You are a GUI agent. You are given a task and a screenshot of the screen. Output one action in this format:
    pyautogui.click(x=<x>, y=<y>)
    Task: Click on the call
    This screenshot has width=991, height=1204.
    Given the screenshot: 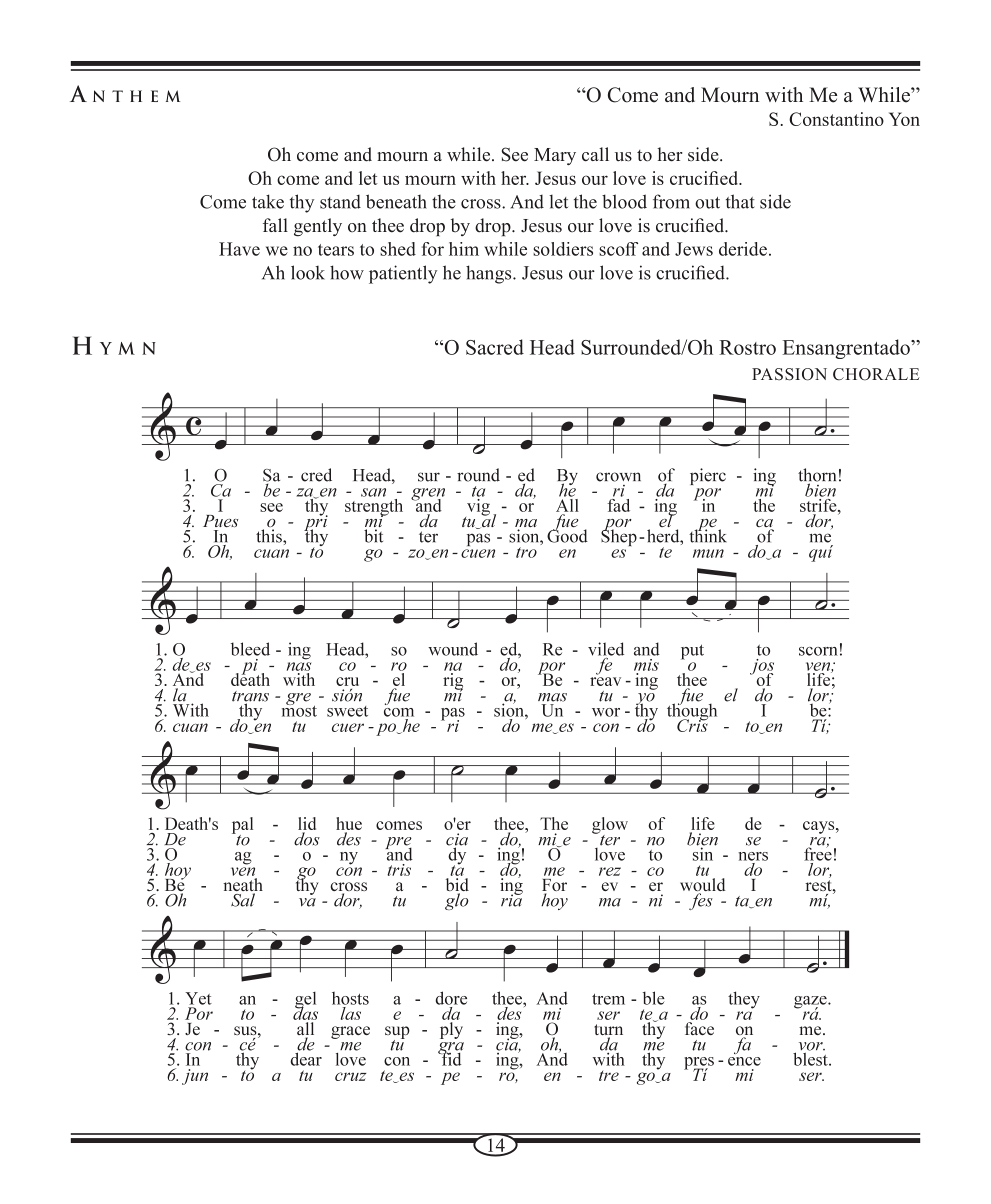 What is the action you would take?
    pyautogui.click(x=595, y=154)
